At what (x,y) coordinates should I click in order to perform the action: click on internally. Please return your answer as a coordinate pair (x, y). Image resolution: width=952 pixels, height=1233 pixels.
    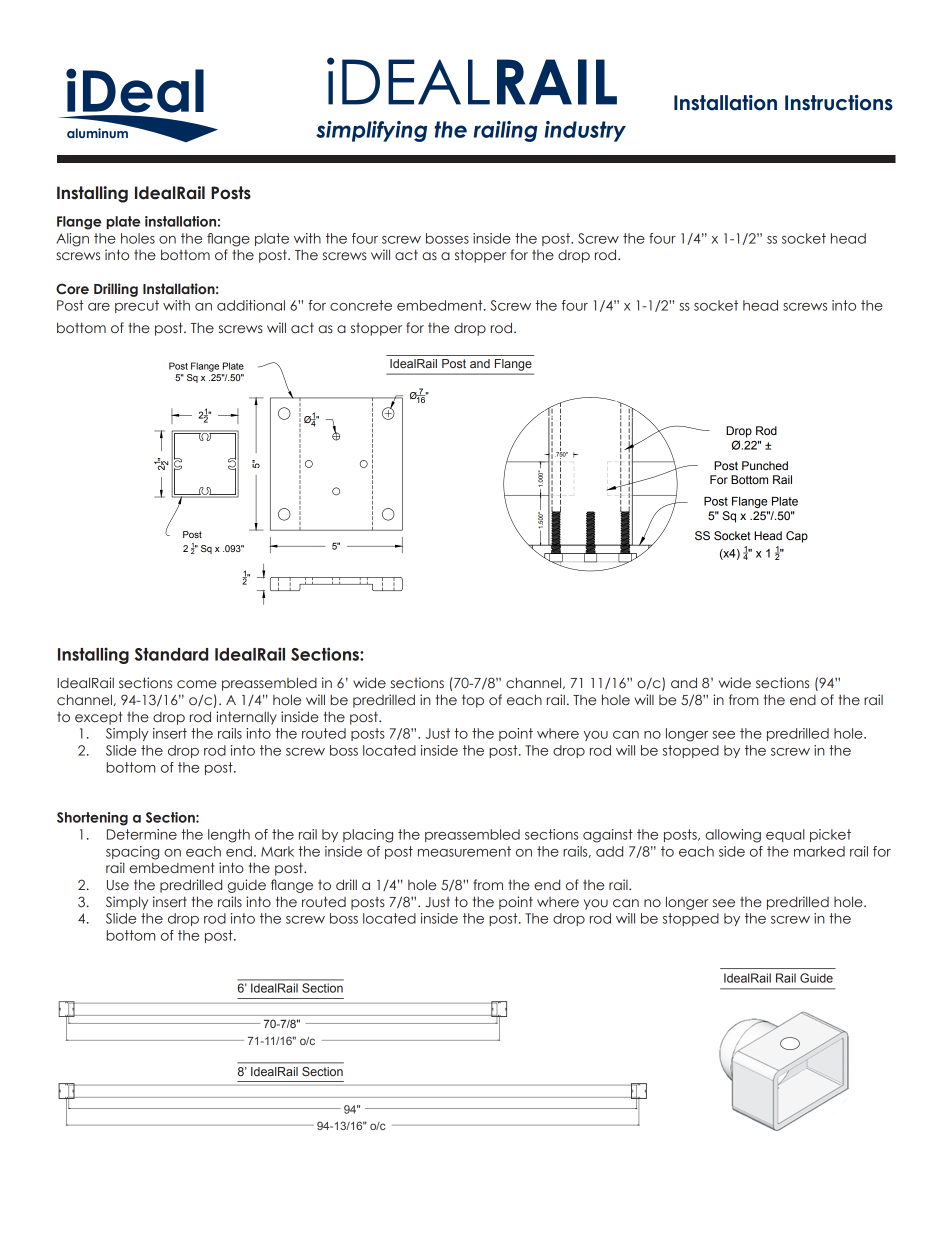
    Looking at the image, I should click on (246, 718).
